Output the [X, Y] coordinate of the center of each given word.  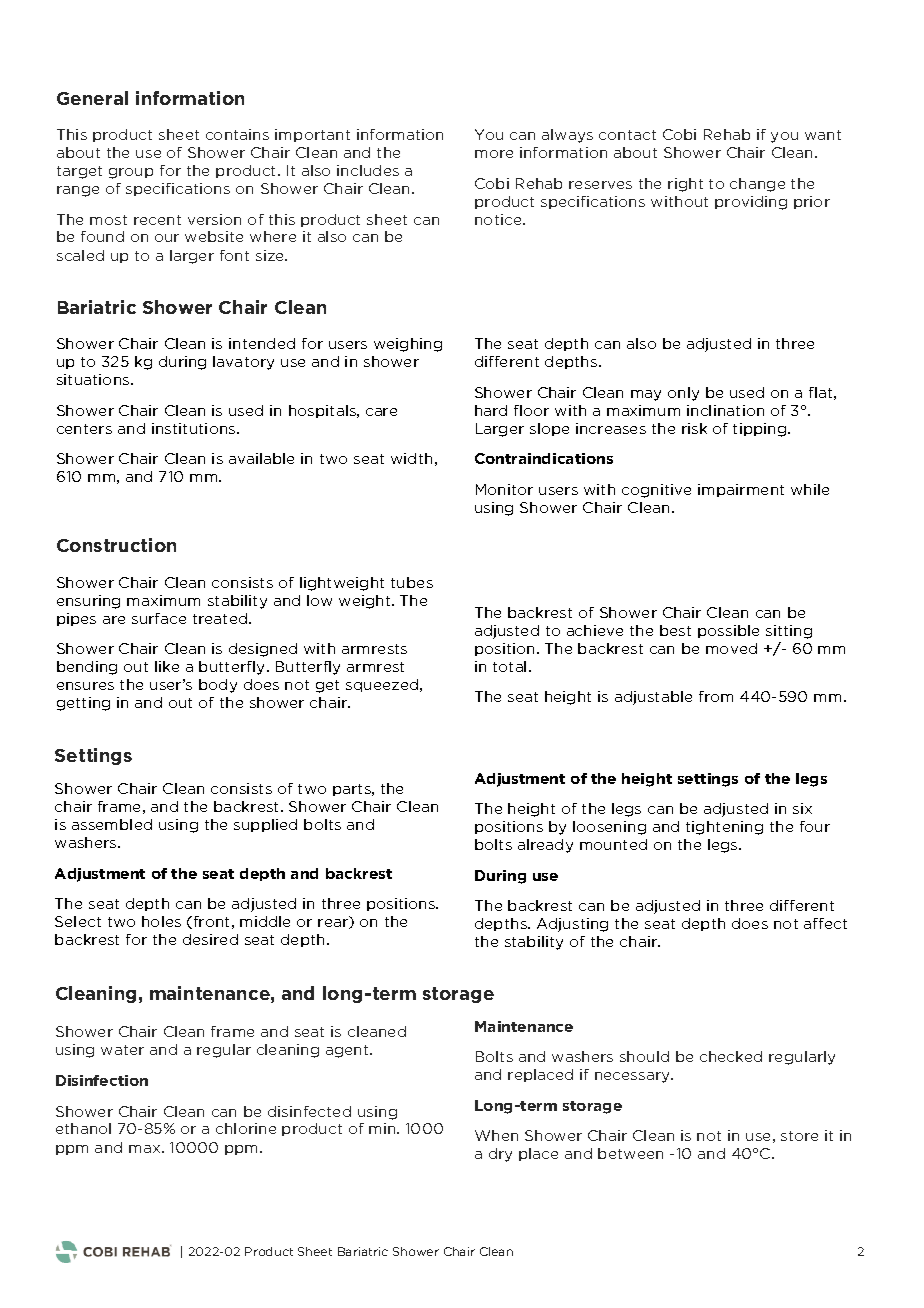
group [131, 173]
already [545, 846]
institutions [195, 428]
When [496, 1135]
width [411, 458]
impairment [741, 490]
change [757, 185]
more [494, 154]
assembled [112, 824]
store [799, 1136]
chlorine [246, 1128]
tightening [724, 828]
